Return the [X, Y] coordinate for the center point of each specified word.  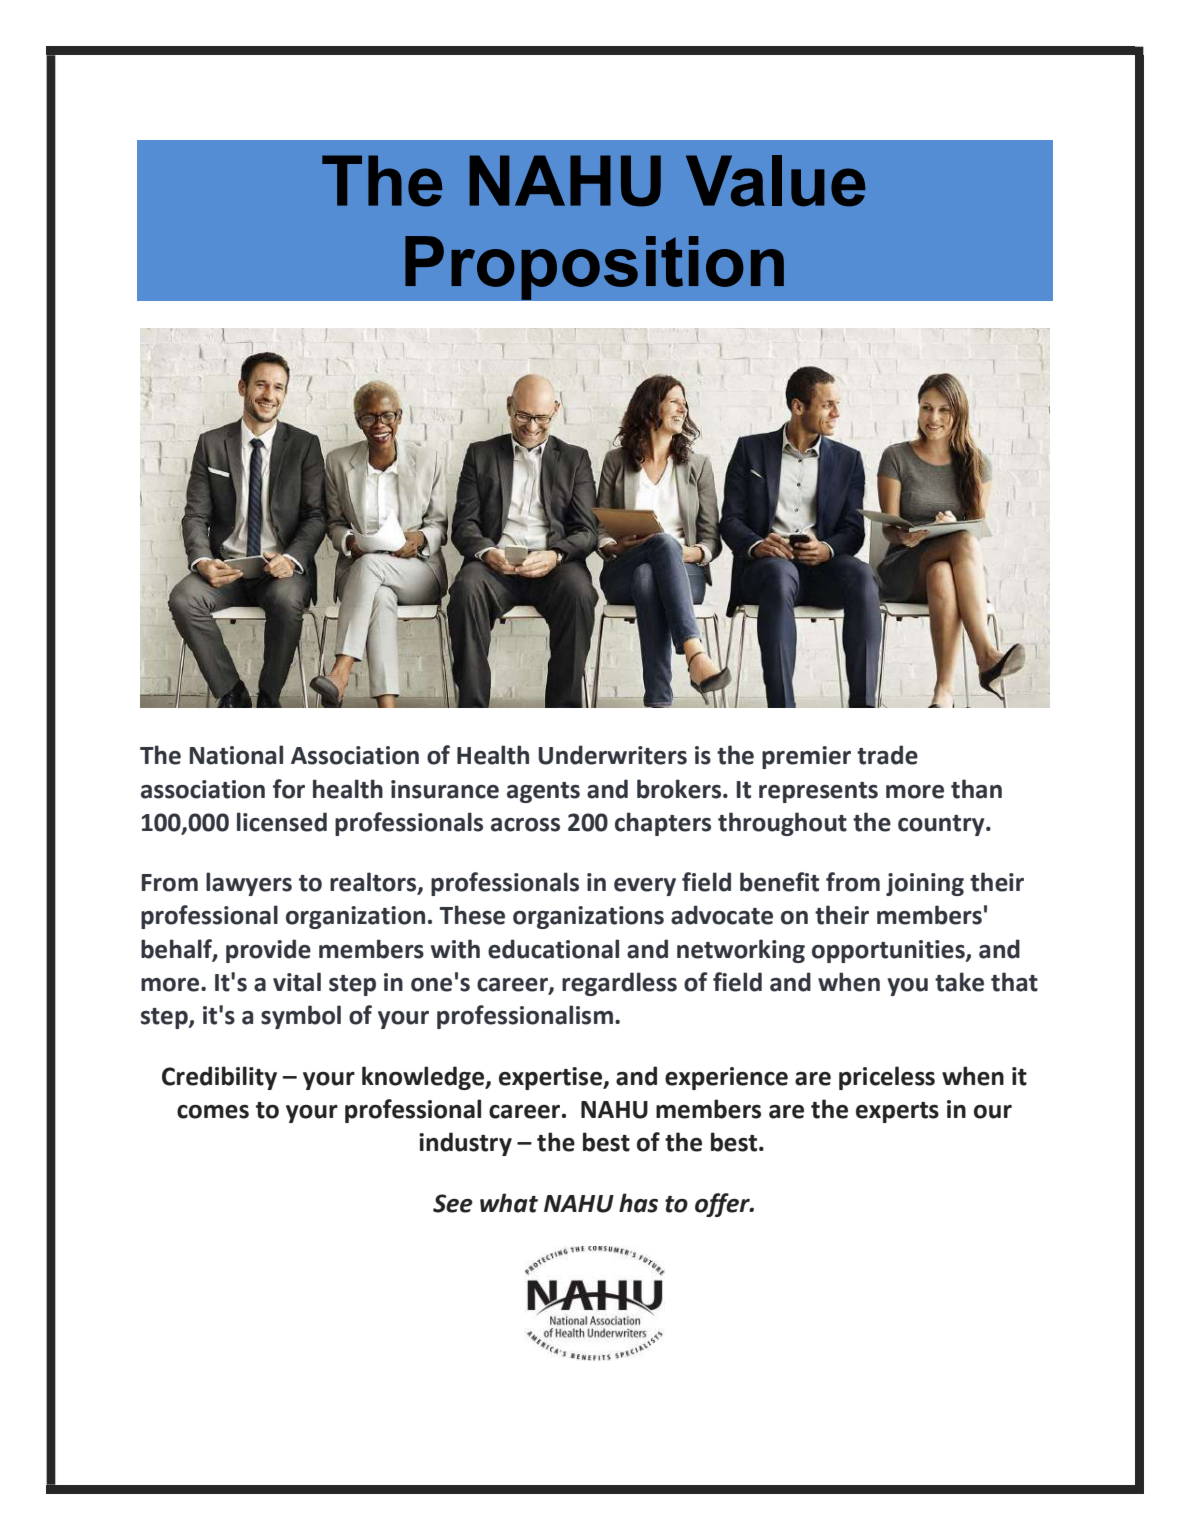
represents [818, 792]
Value [775, 181]
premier [806, 757]
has [638, 1203]
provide [268, 951]
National [236, 755]
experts [897, 1112]
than [976, 789]
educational [553, 949]
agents [543, 792]
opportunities [889, 951]
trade [887, 755]
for [289, 789]
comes [213, 1112]
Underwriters [612, 755]
